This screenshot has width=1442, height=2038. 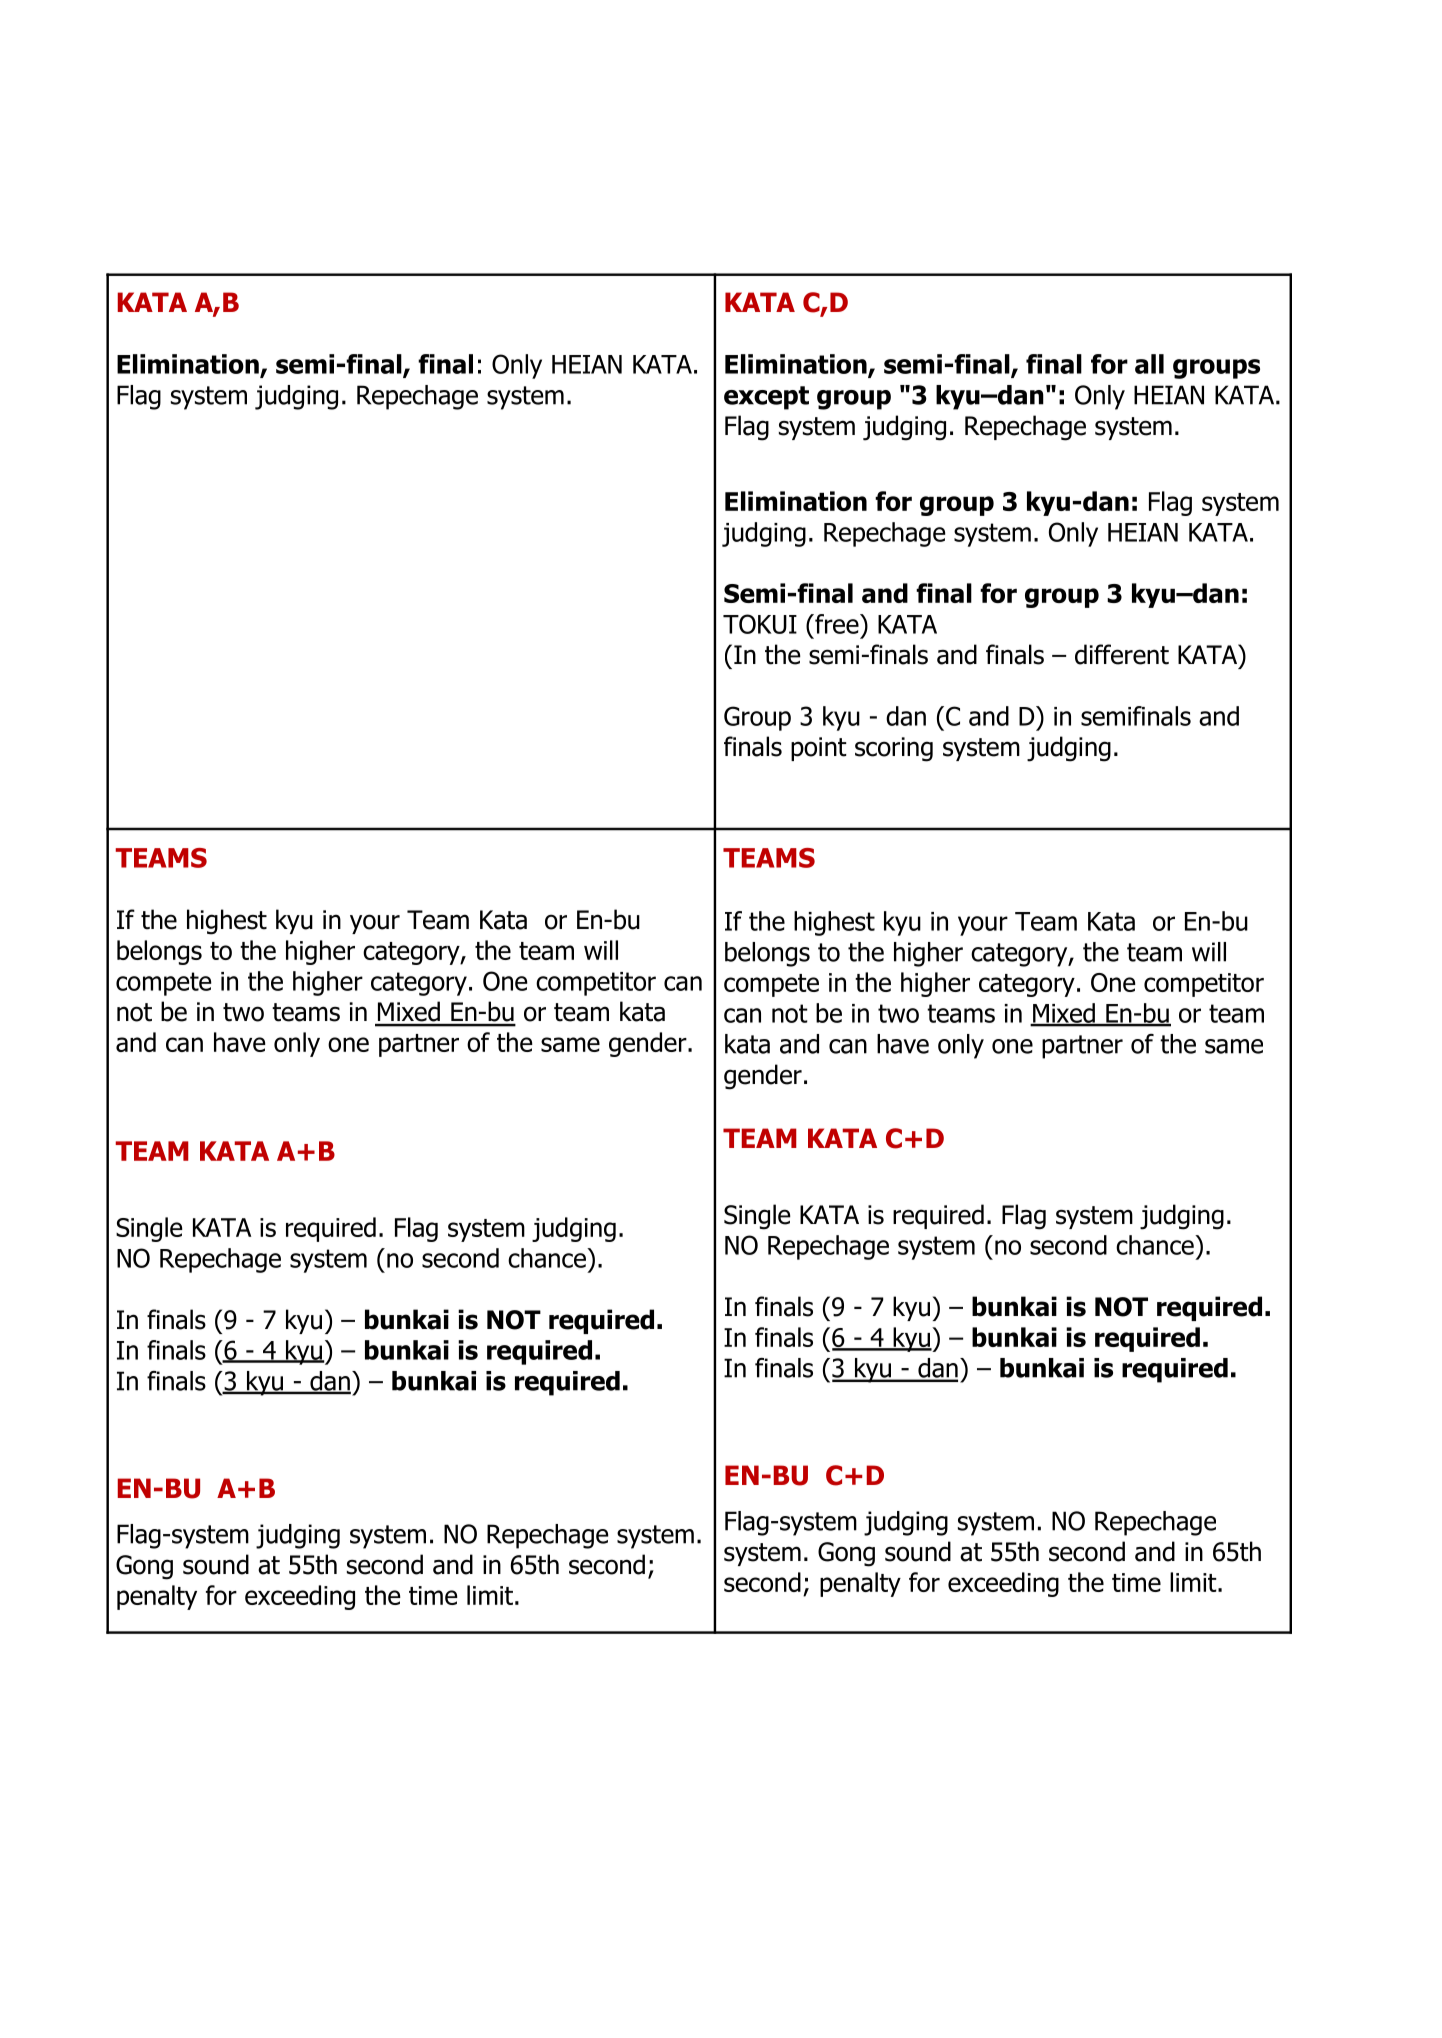 What do you see at coordinates (1122, 654) in the screenshot?
I see `different` at bounding box center [1122, 654].
